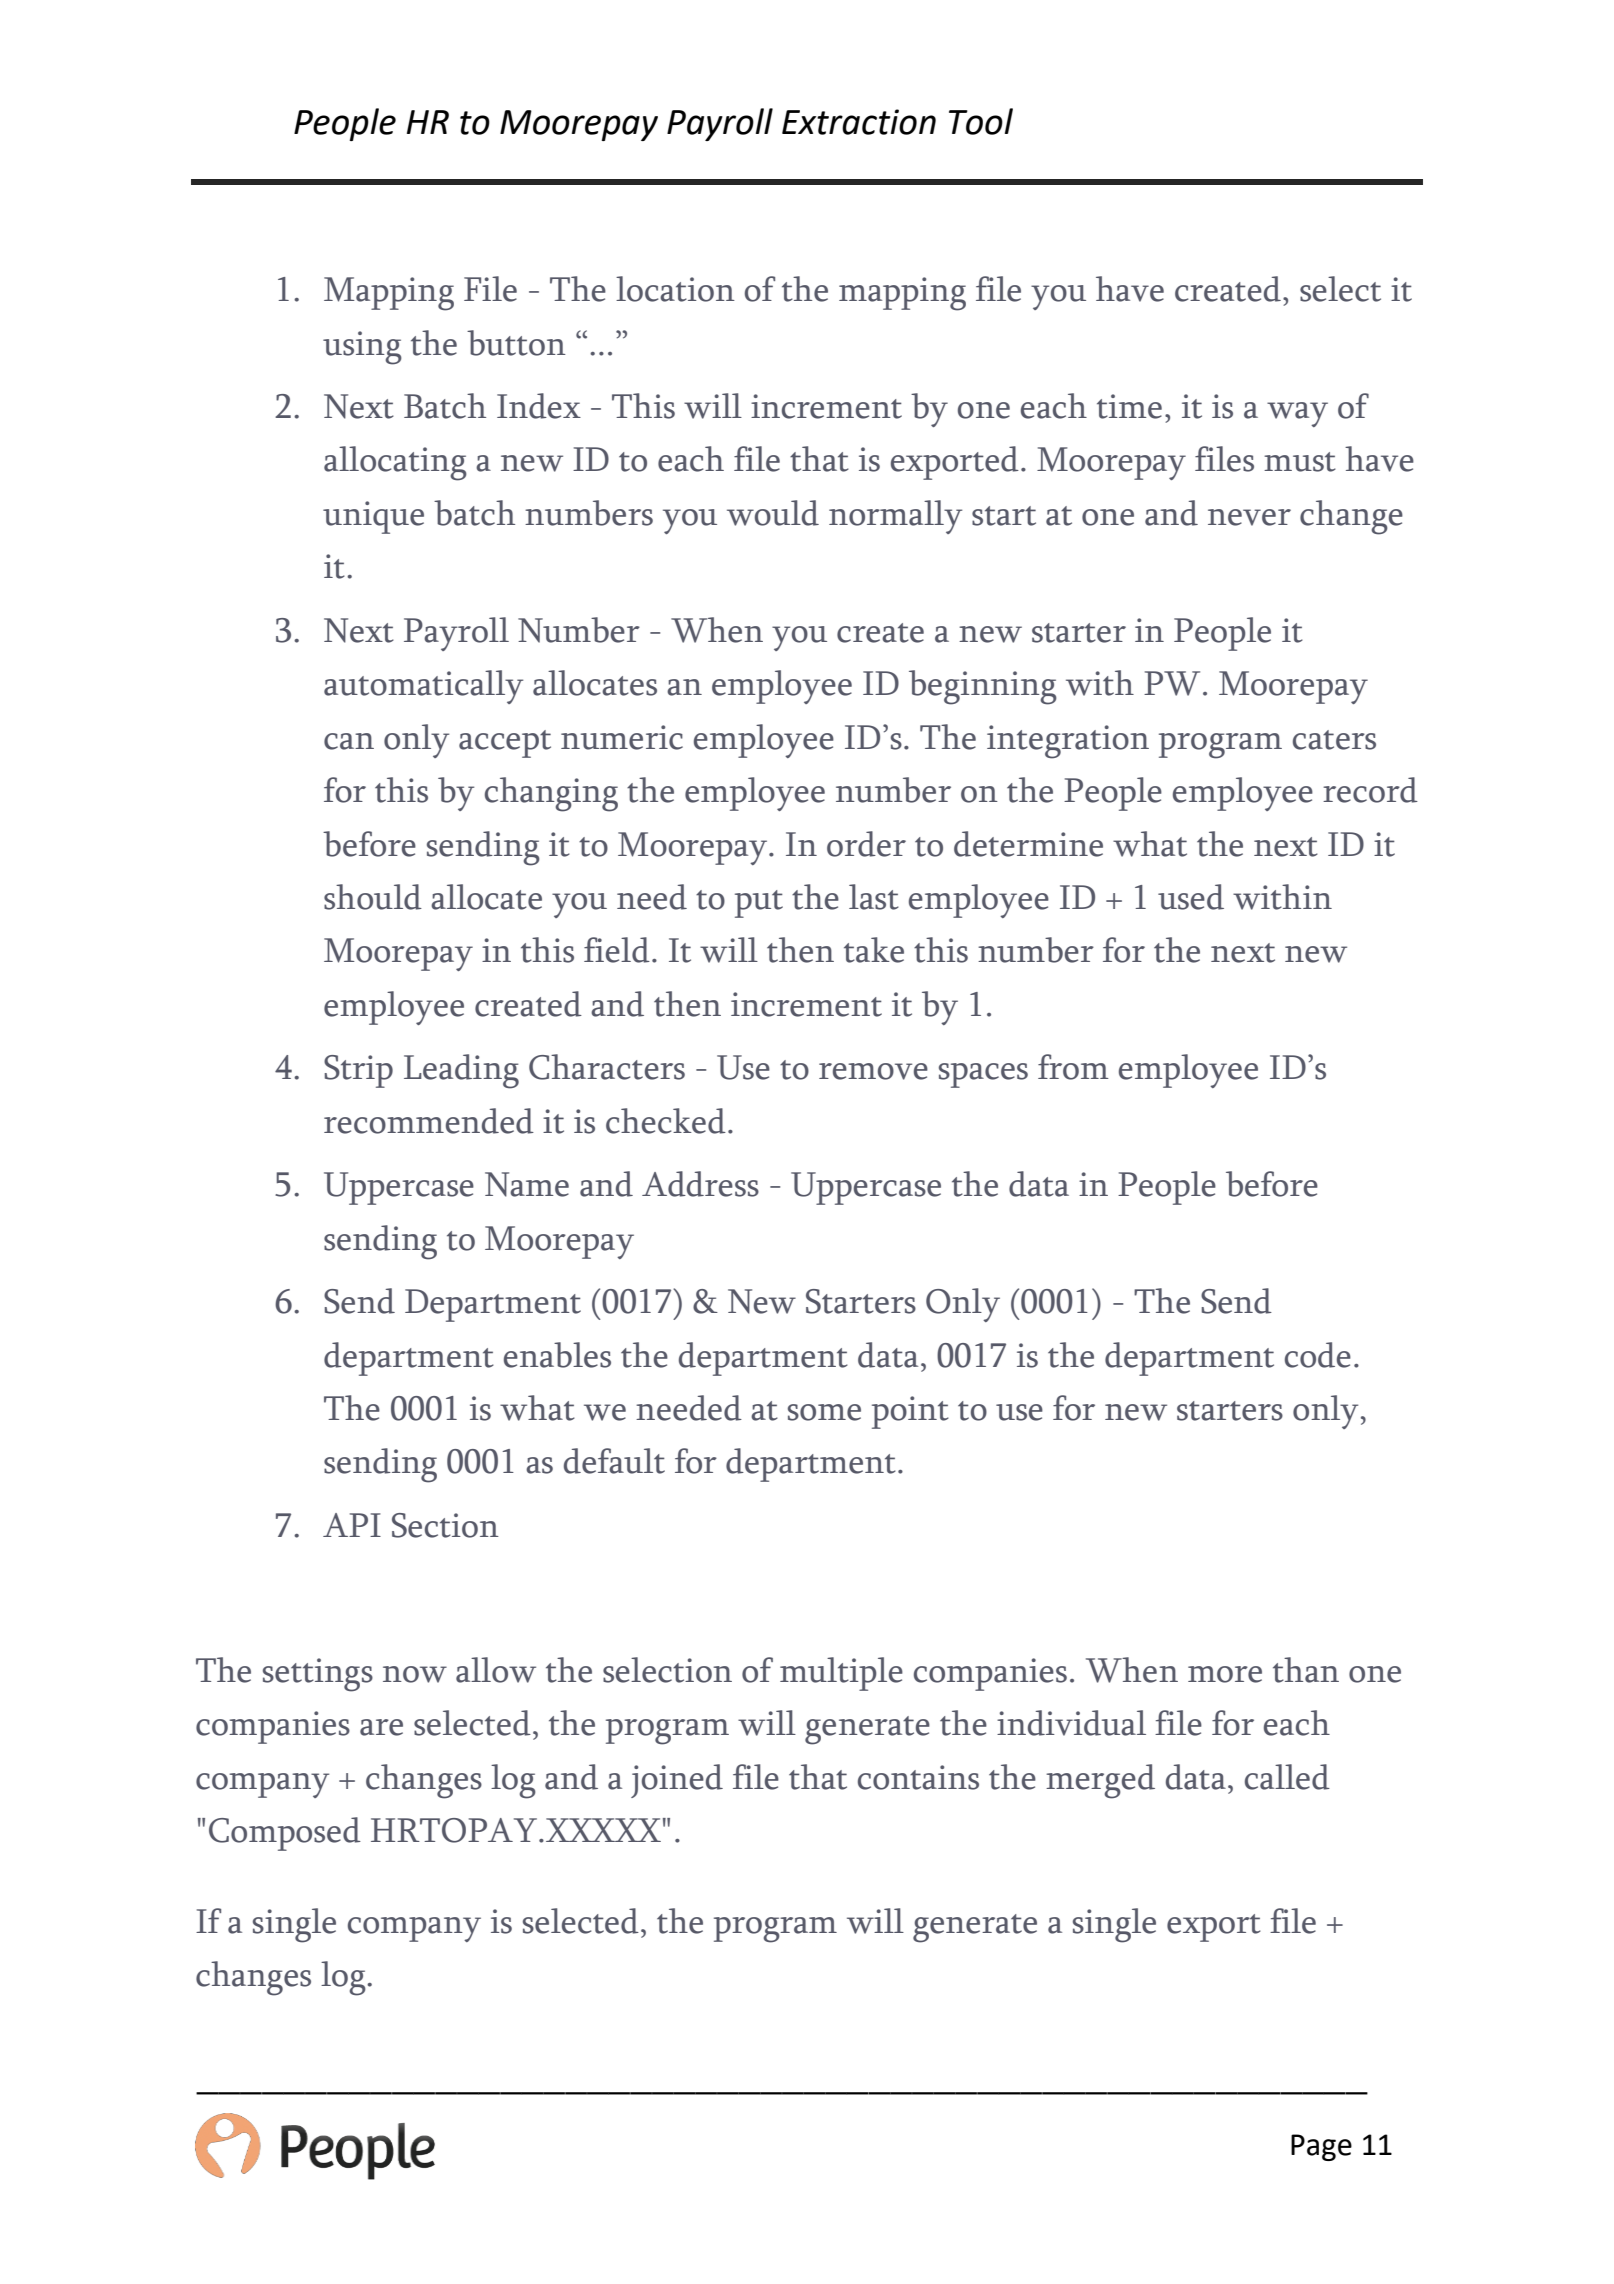 The width and height of the screenshot is (1614, 2284). Describe the element at coordinates (1191, 897) in the screenshot. I see `used` at that location.
